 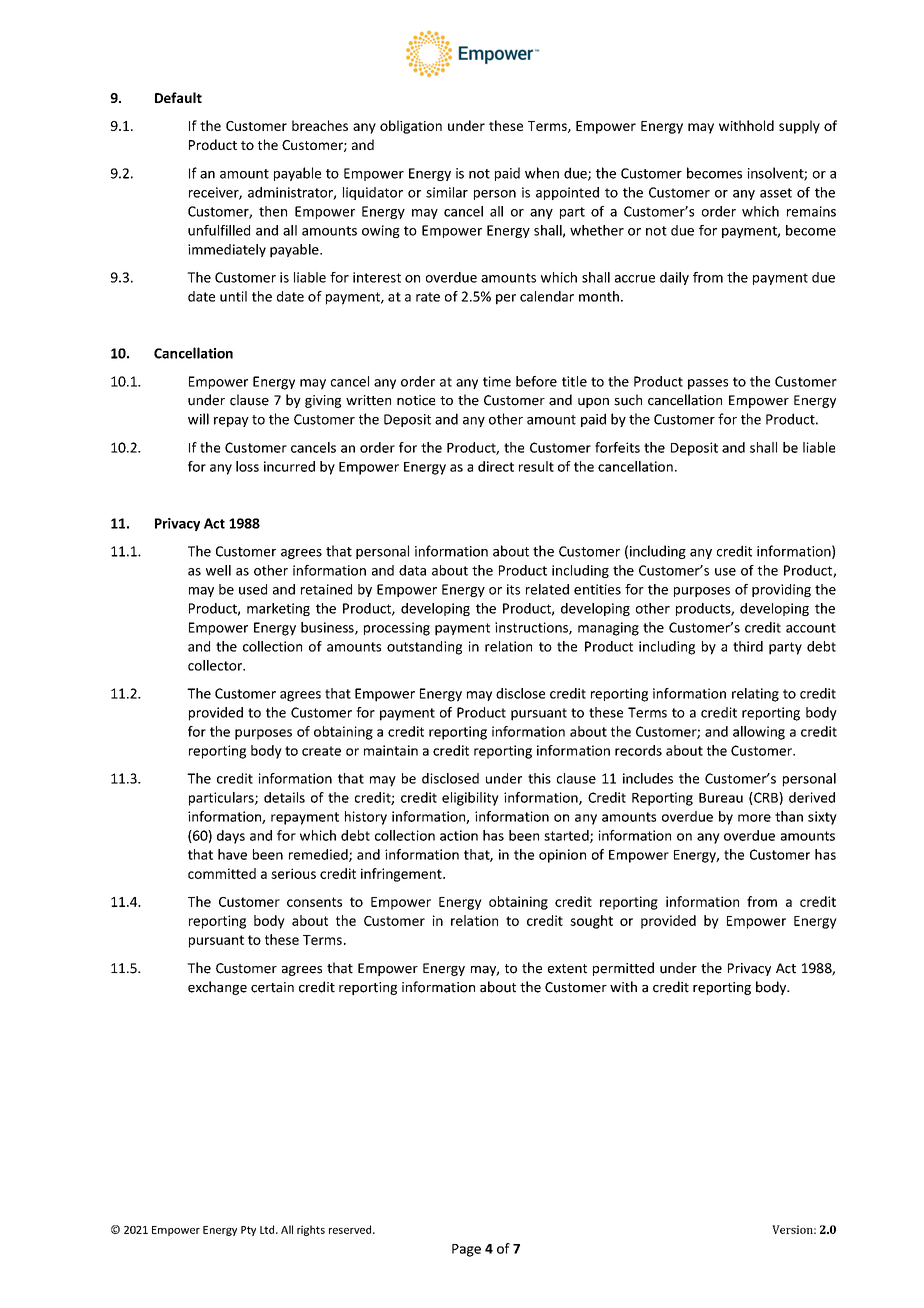 What do you see at coordinates (542, 173) in the screenshot?
I see `when` at bounding box center [542, 173].
